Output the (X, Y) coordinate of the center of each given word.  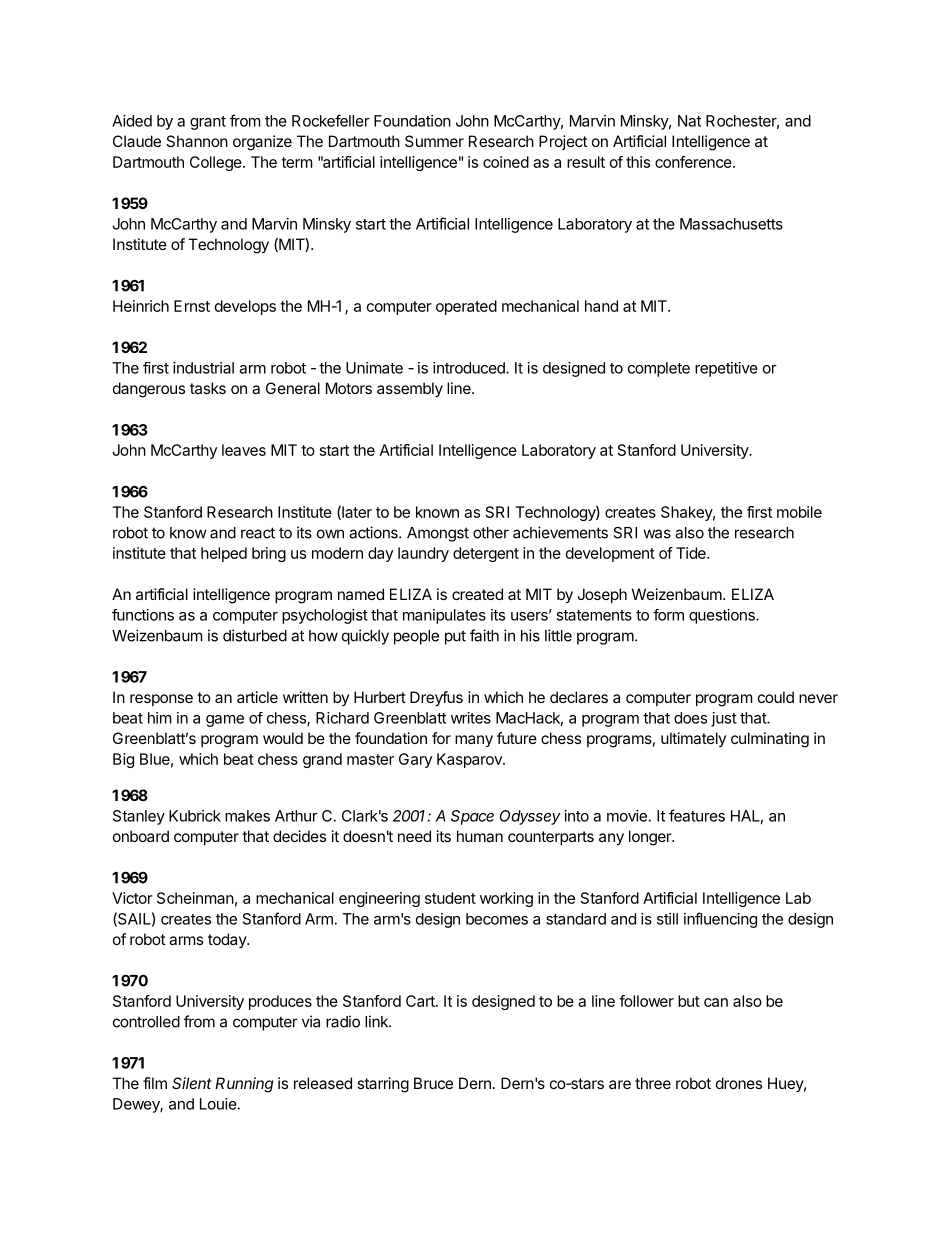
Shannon (197, 141)
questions (723, 616)
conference (694, 162)
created (477, 594)
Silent (192, 1083)
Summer (434, 141)
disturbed (255, 635)
